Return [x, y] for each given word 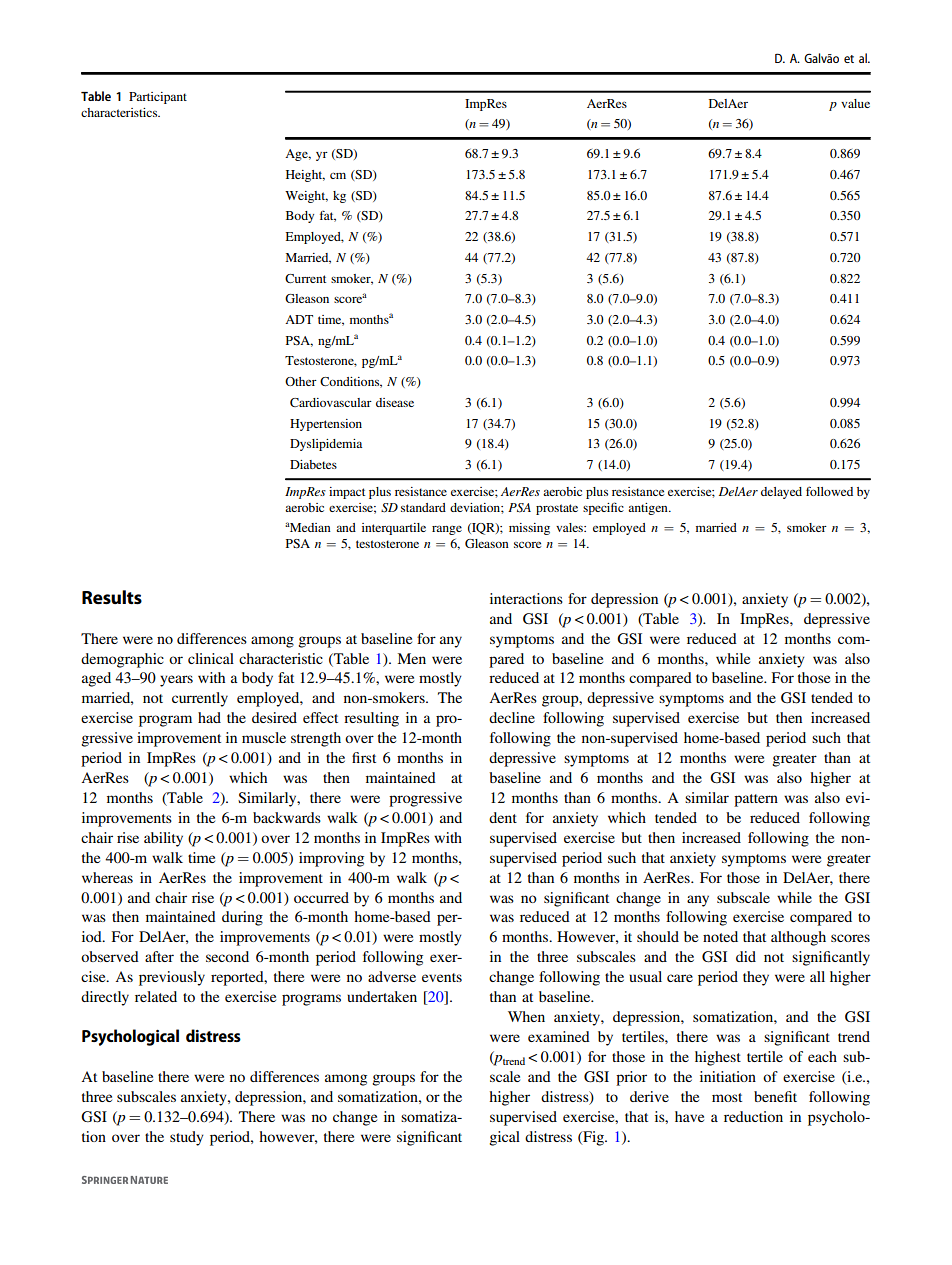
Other [301, 381]
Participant [158, 98]
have [689, 1116]
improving [331, 859]
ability [163, 839]
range [447, 530]
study [187, 1138]
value [855, 103]
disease [395, 402]
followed [829, 491]
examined [559, 1036]
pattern [756, 800]
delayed [781, 493]
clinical [211, 658]
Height [305, 176]
